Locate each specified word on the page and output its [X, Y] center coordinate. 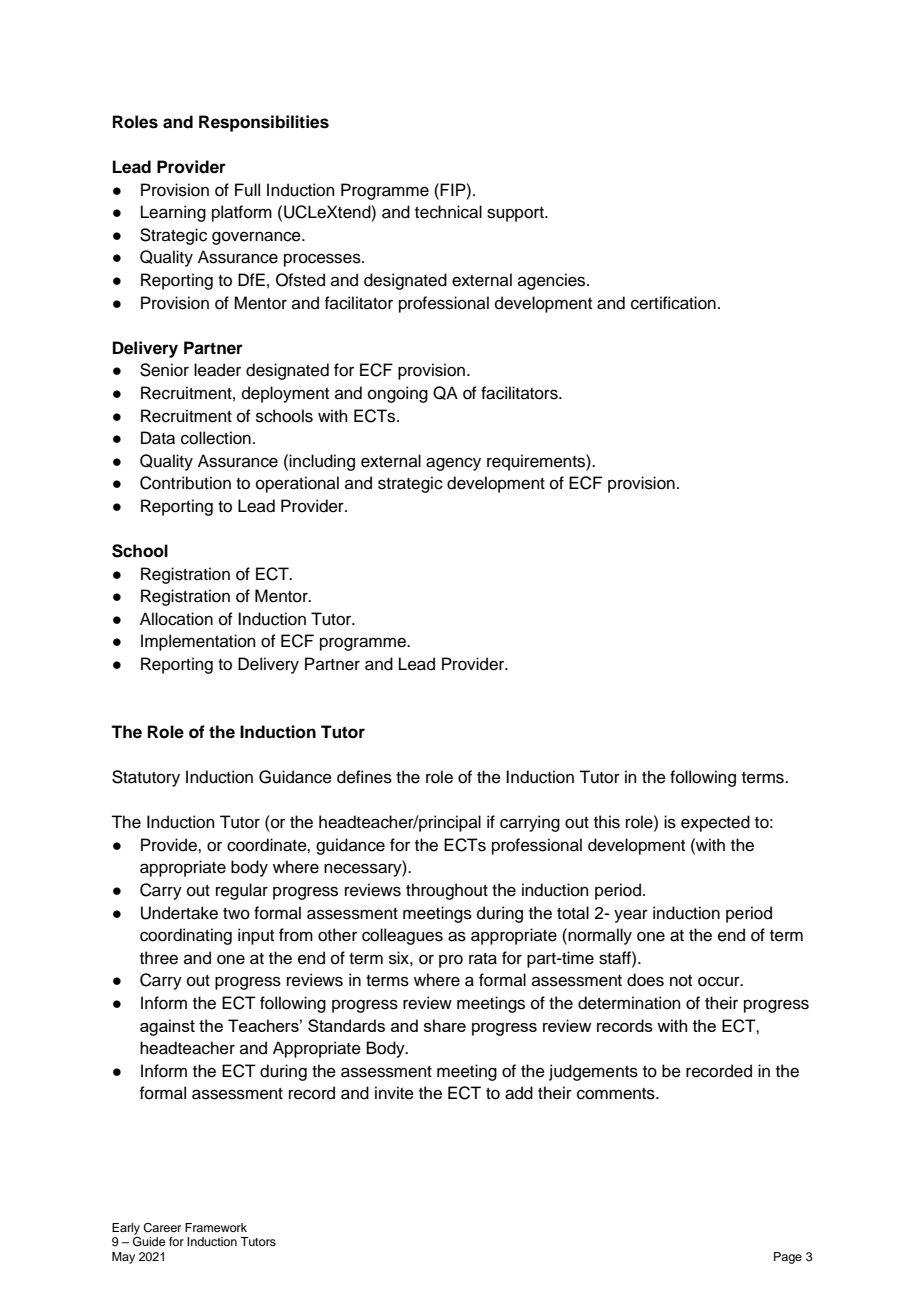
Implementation [198, 642]
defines [364, 777]
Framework [216, 1227]
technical [448, 212]
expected [715, 823]
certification [673, 303]
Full [247, 190]
